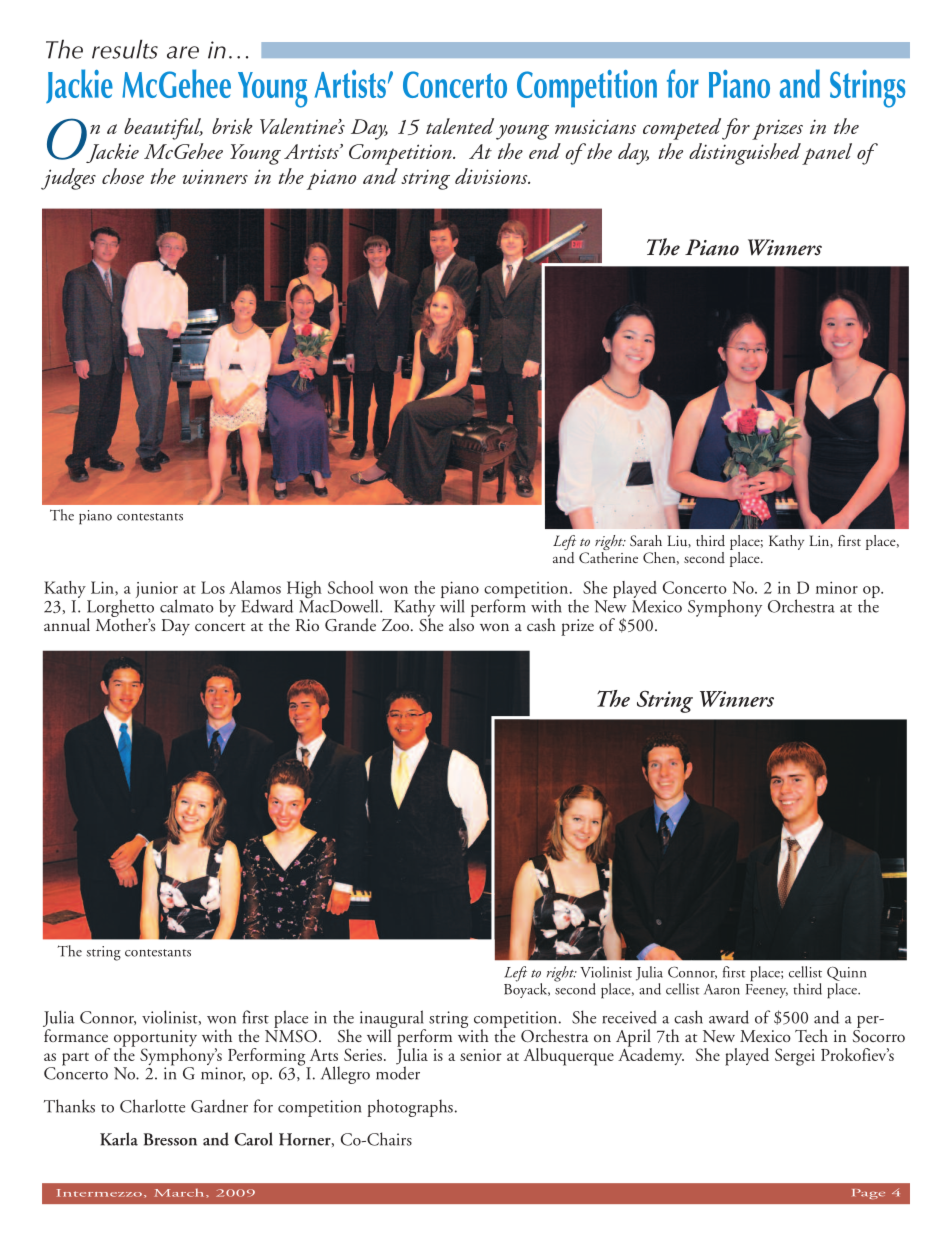  I want to click on Bresson, so click(170, 1139).
